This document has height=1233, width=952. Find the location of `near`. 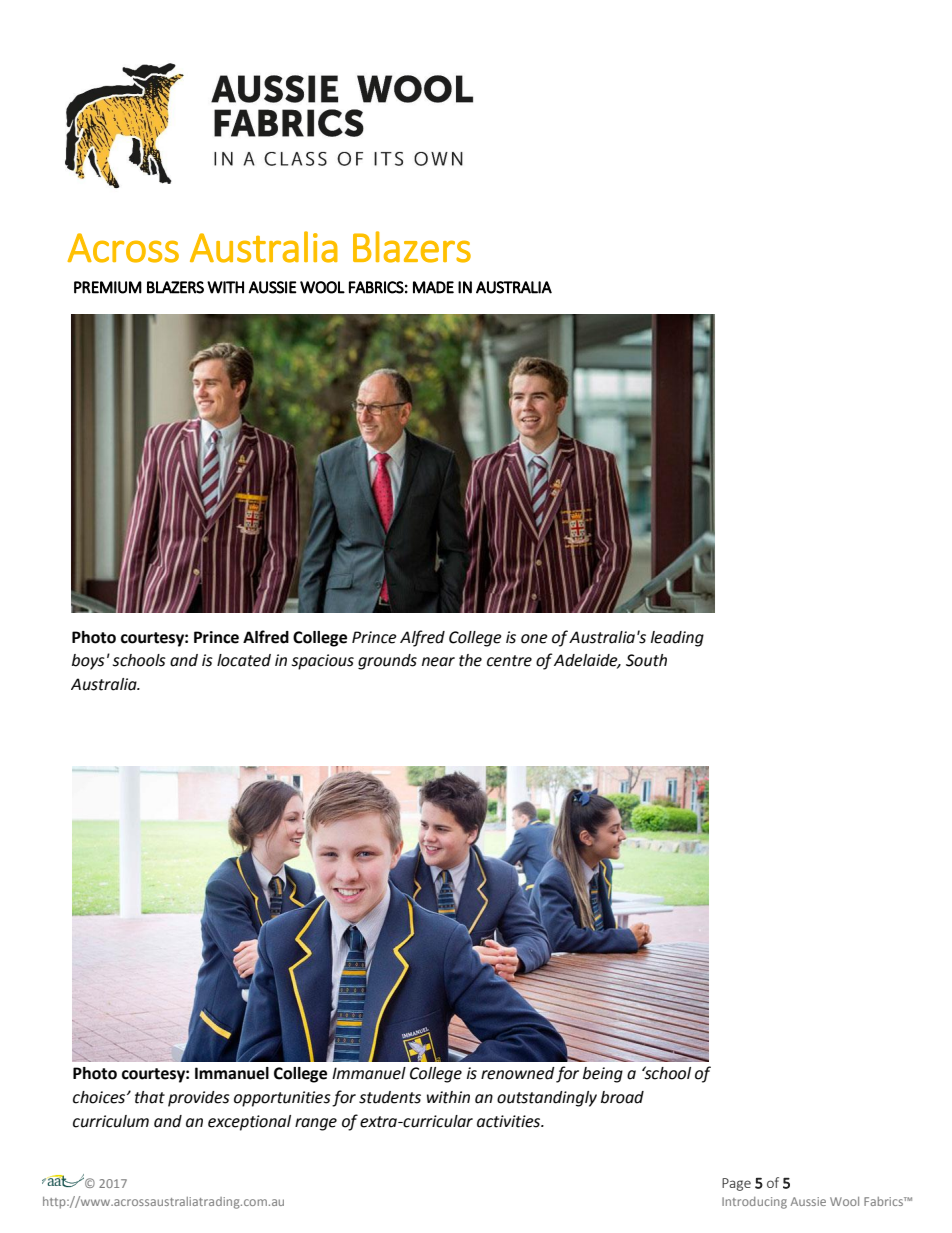

near is located at coordinates (438, 662).
